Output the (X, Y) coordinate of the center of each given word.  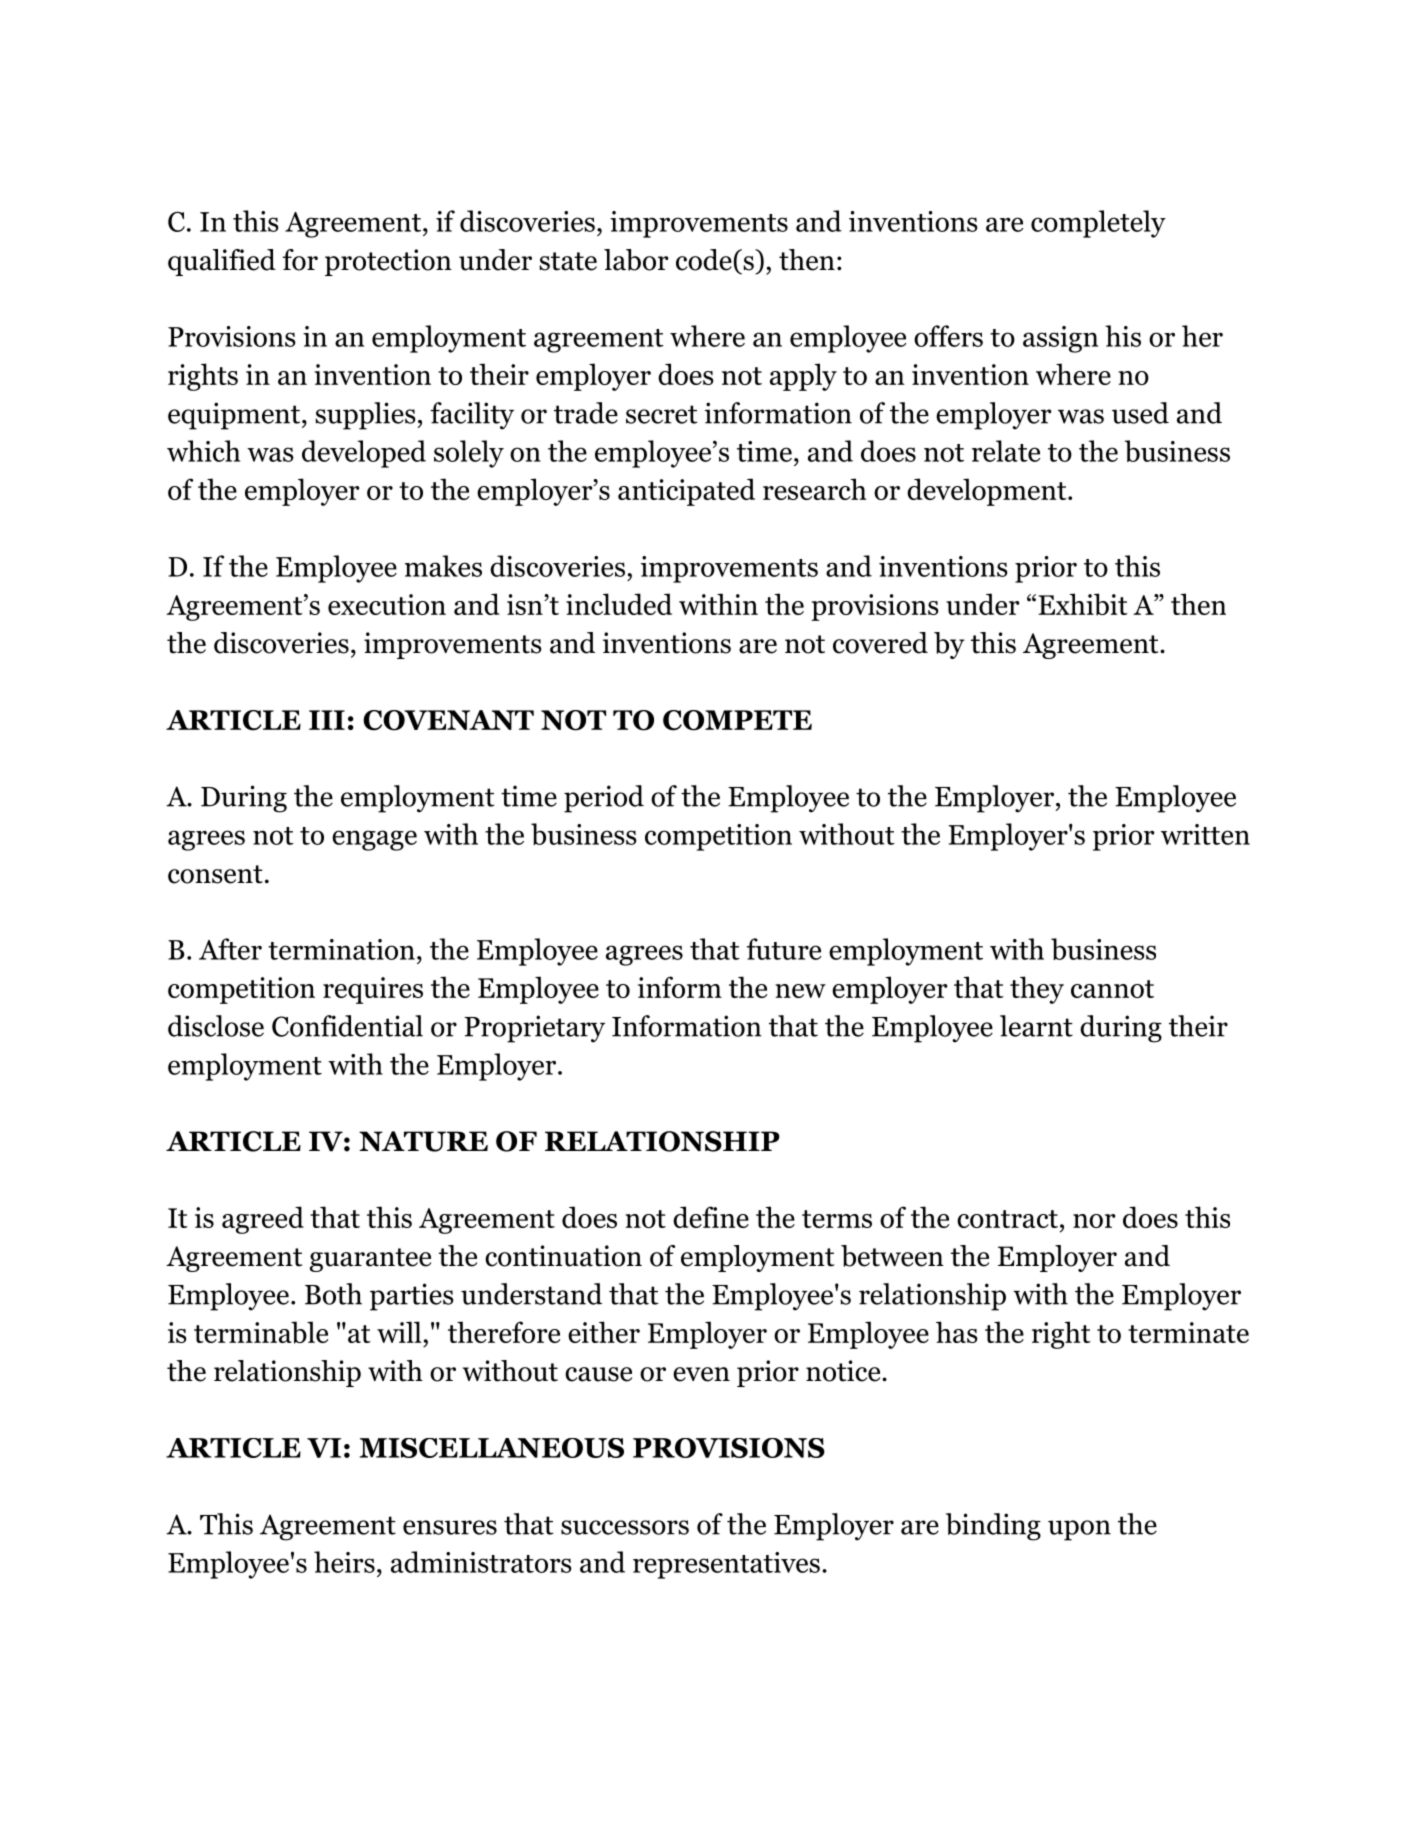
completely (1098, 224)
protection (388, 262)
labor (636, 260)
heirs (344, 1562)
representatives (726, 1565)
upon (1079, 1530)
